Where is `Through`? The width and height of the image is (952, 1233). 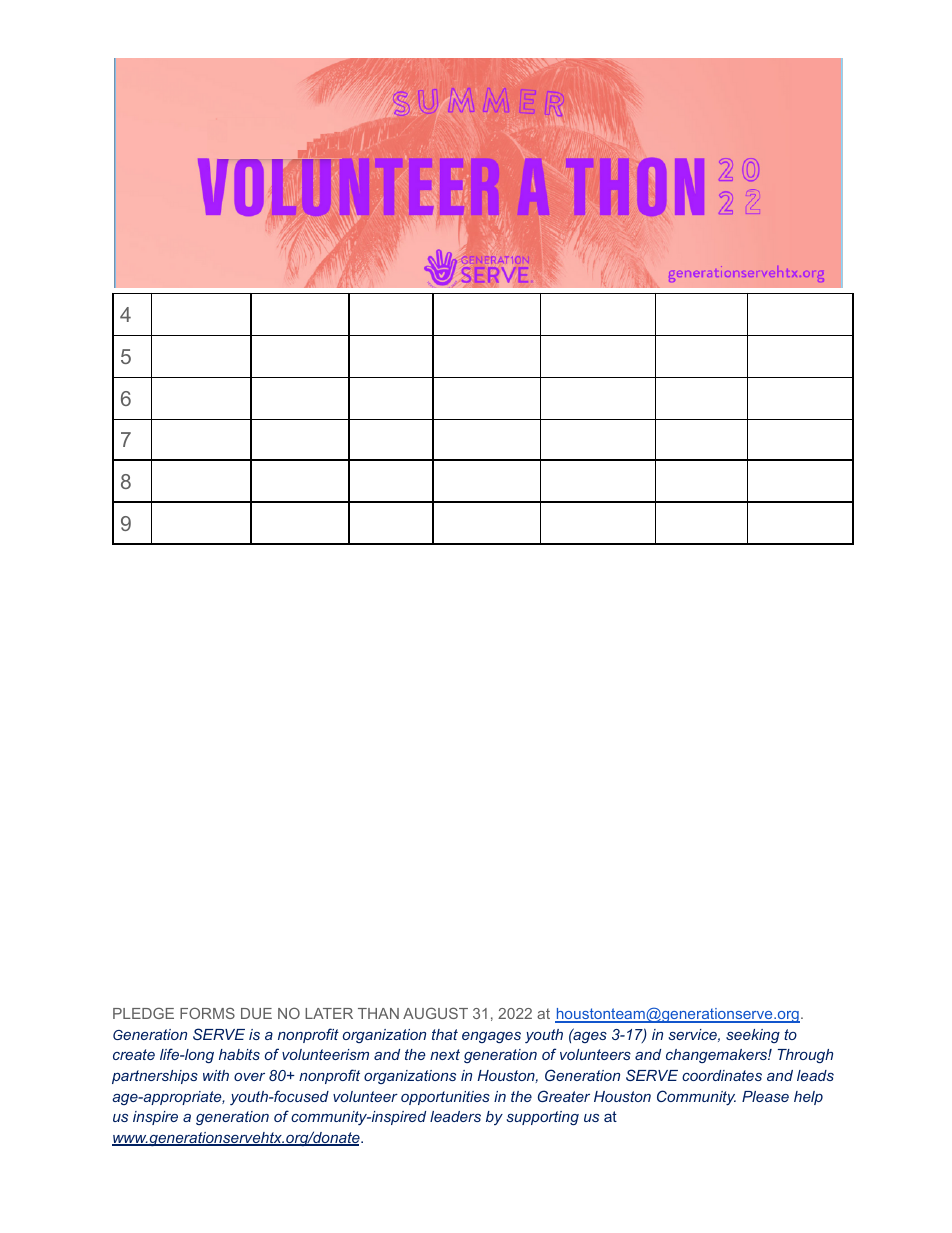 Through is located at coordinates (805, 1056).
